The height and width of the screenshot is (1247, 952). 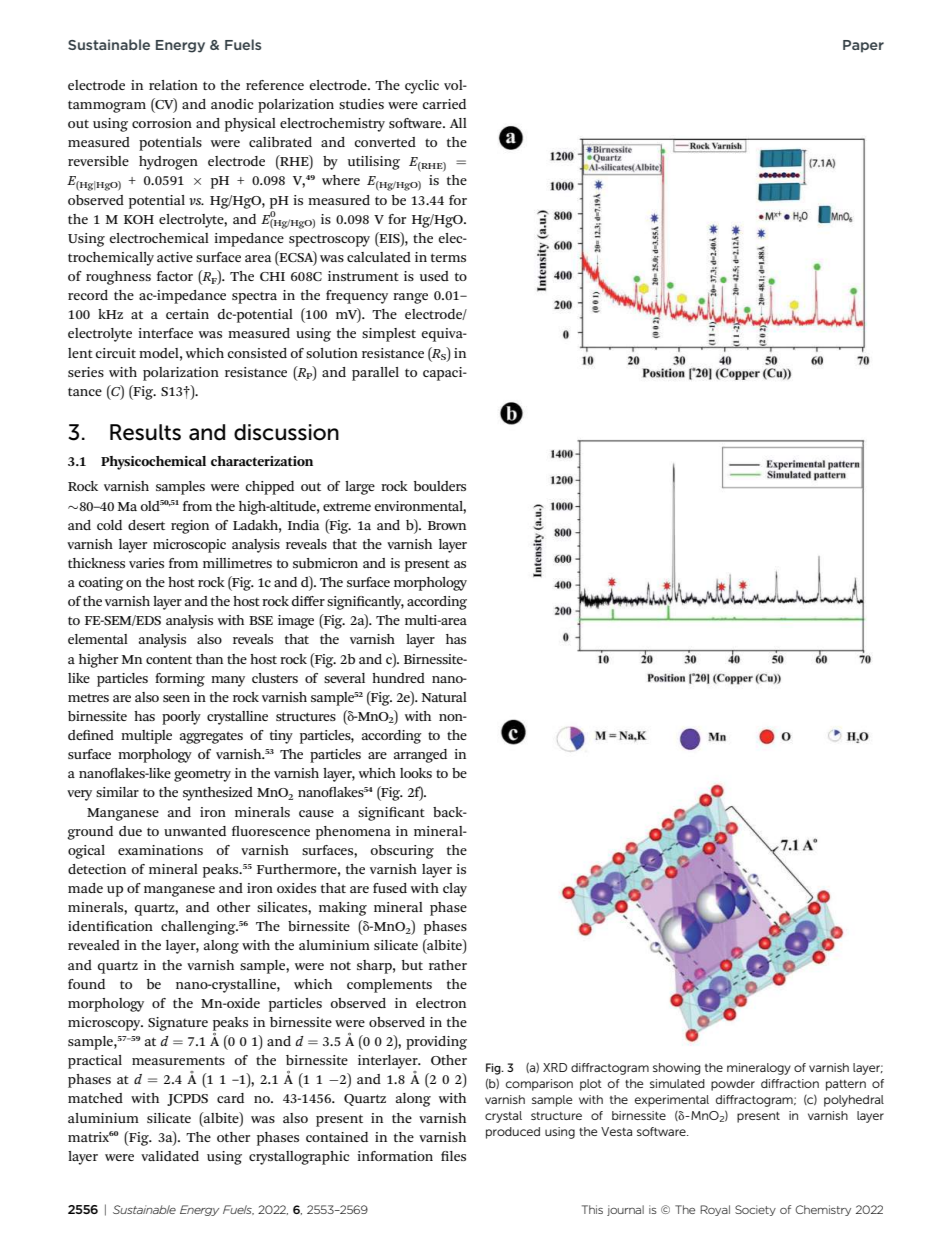 What do you see at coordinates (447, 525) in the screenshot?
I see `Brown` at bounding box center [447, 525].
